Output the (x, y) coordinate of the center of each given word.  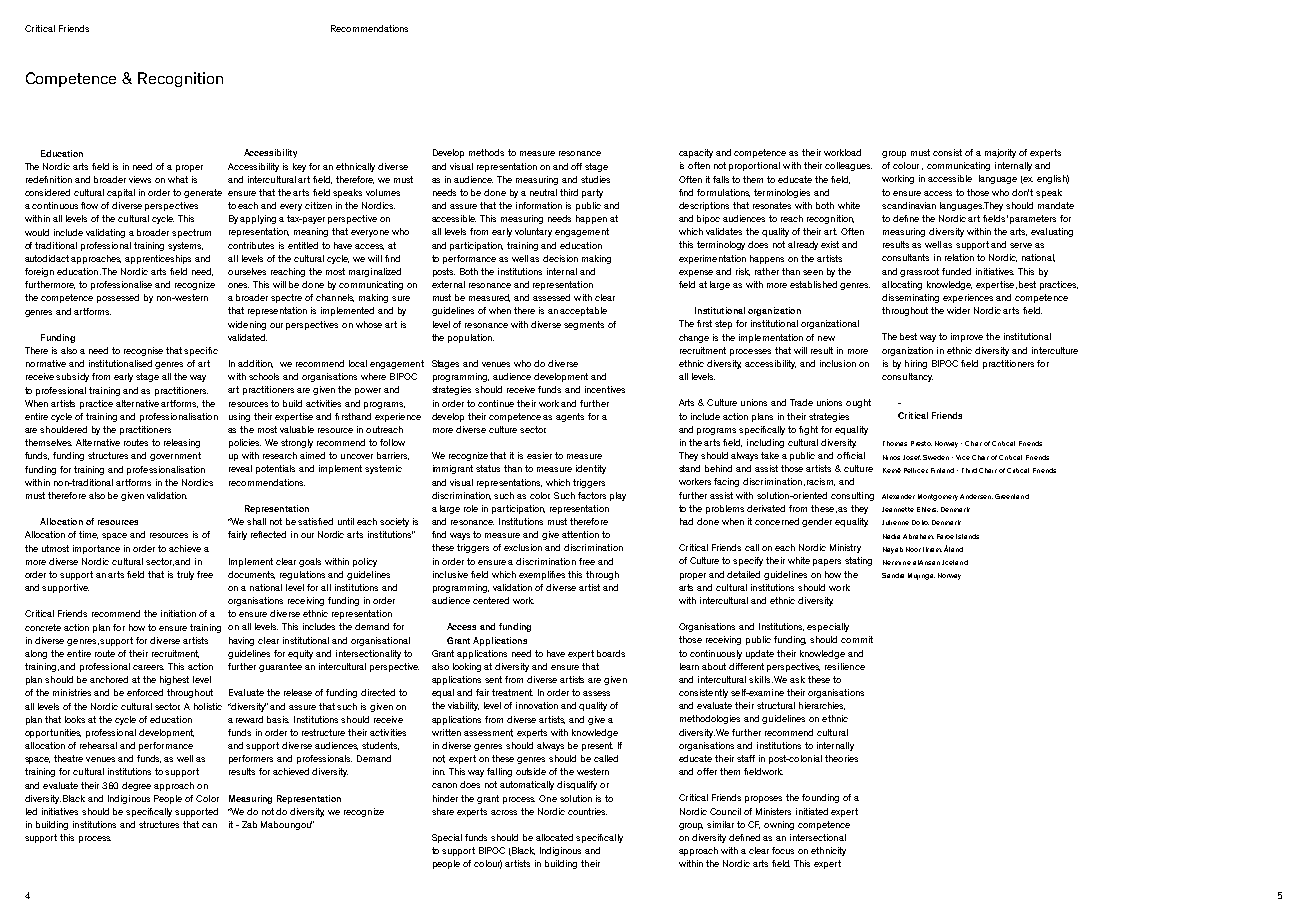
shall (256, 521)
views (140, 179)
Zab (249, 824)
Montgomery (938, 497)
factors (592, 495)
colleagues (848, 166)
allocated (554, 837)
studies (595, 179)
